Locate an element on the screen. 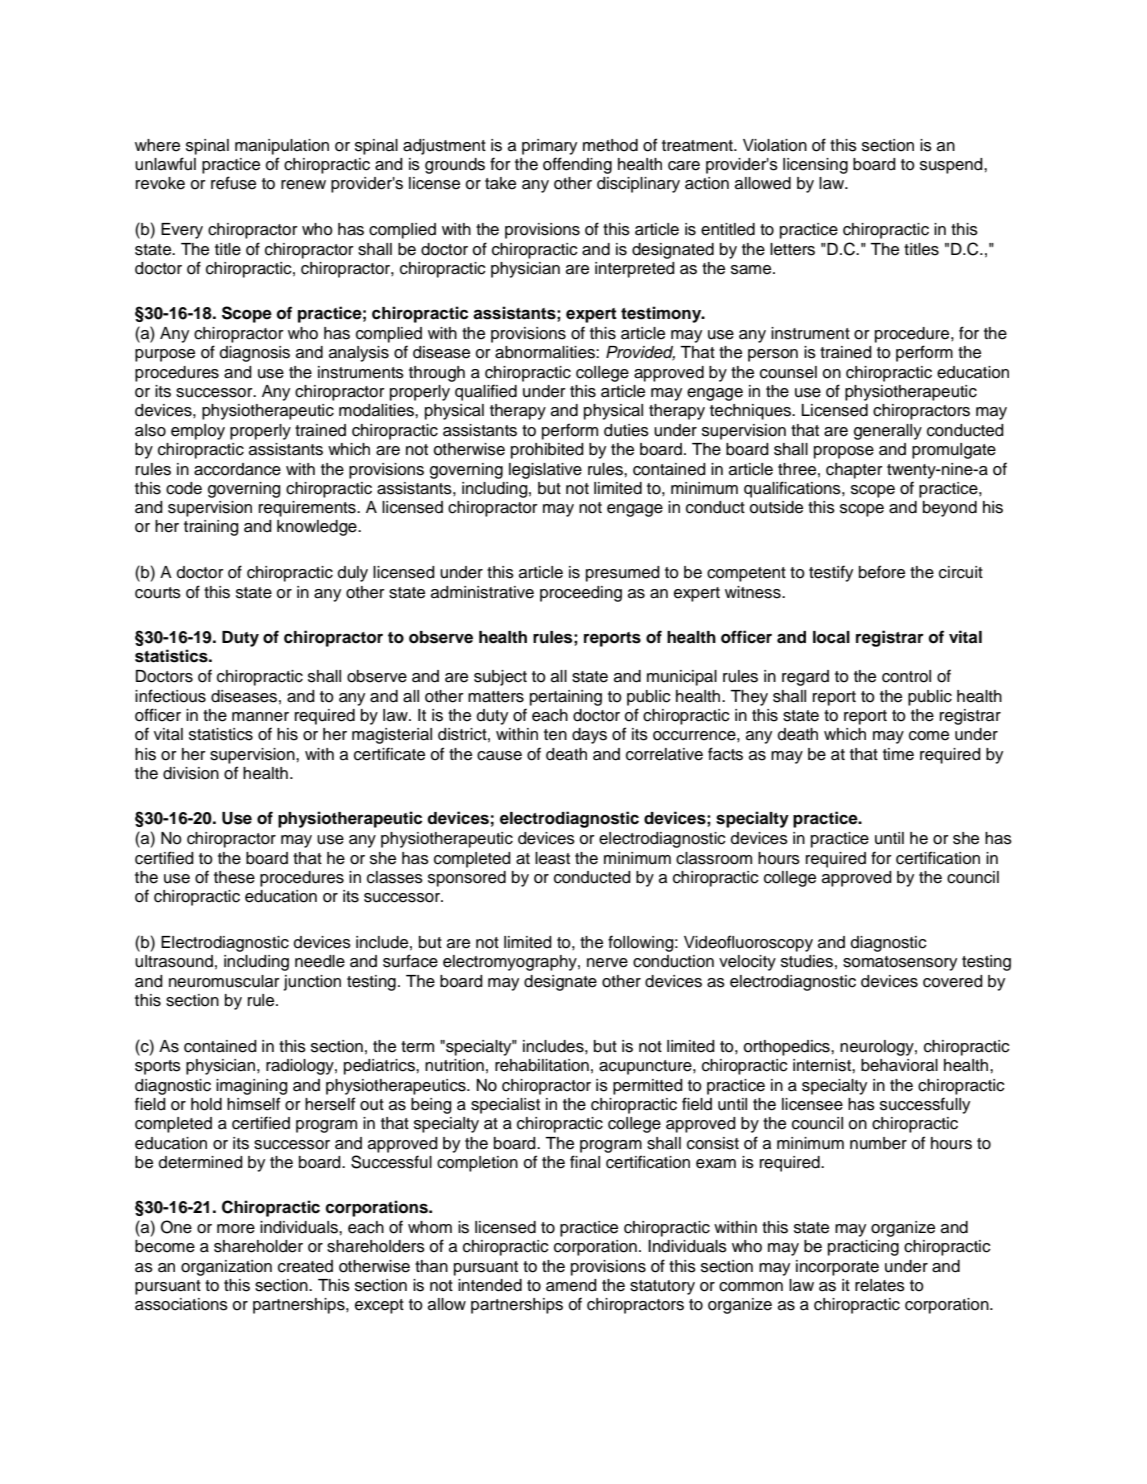 The height and width of the screenshot is (1484, 1147). organization is located at coordinates (226, 1268).
